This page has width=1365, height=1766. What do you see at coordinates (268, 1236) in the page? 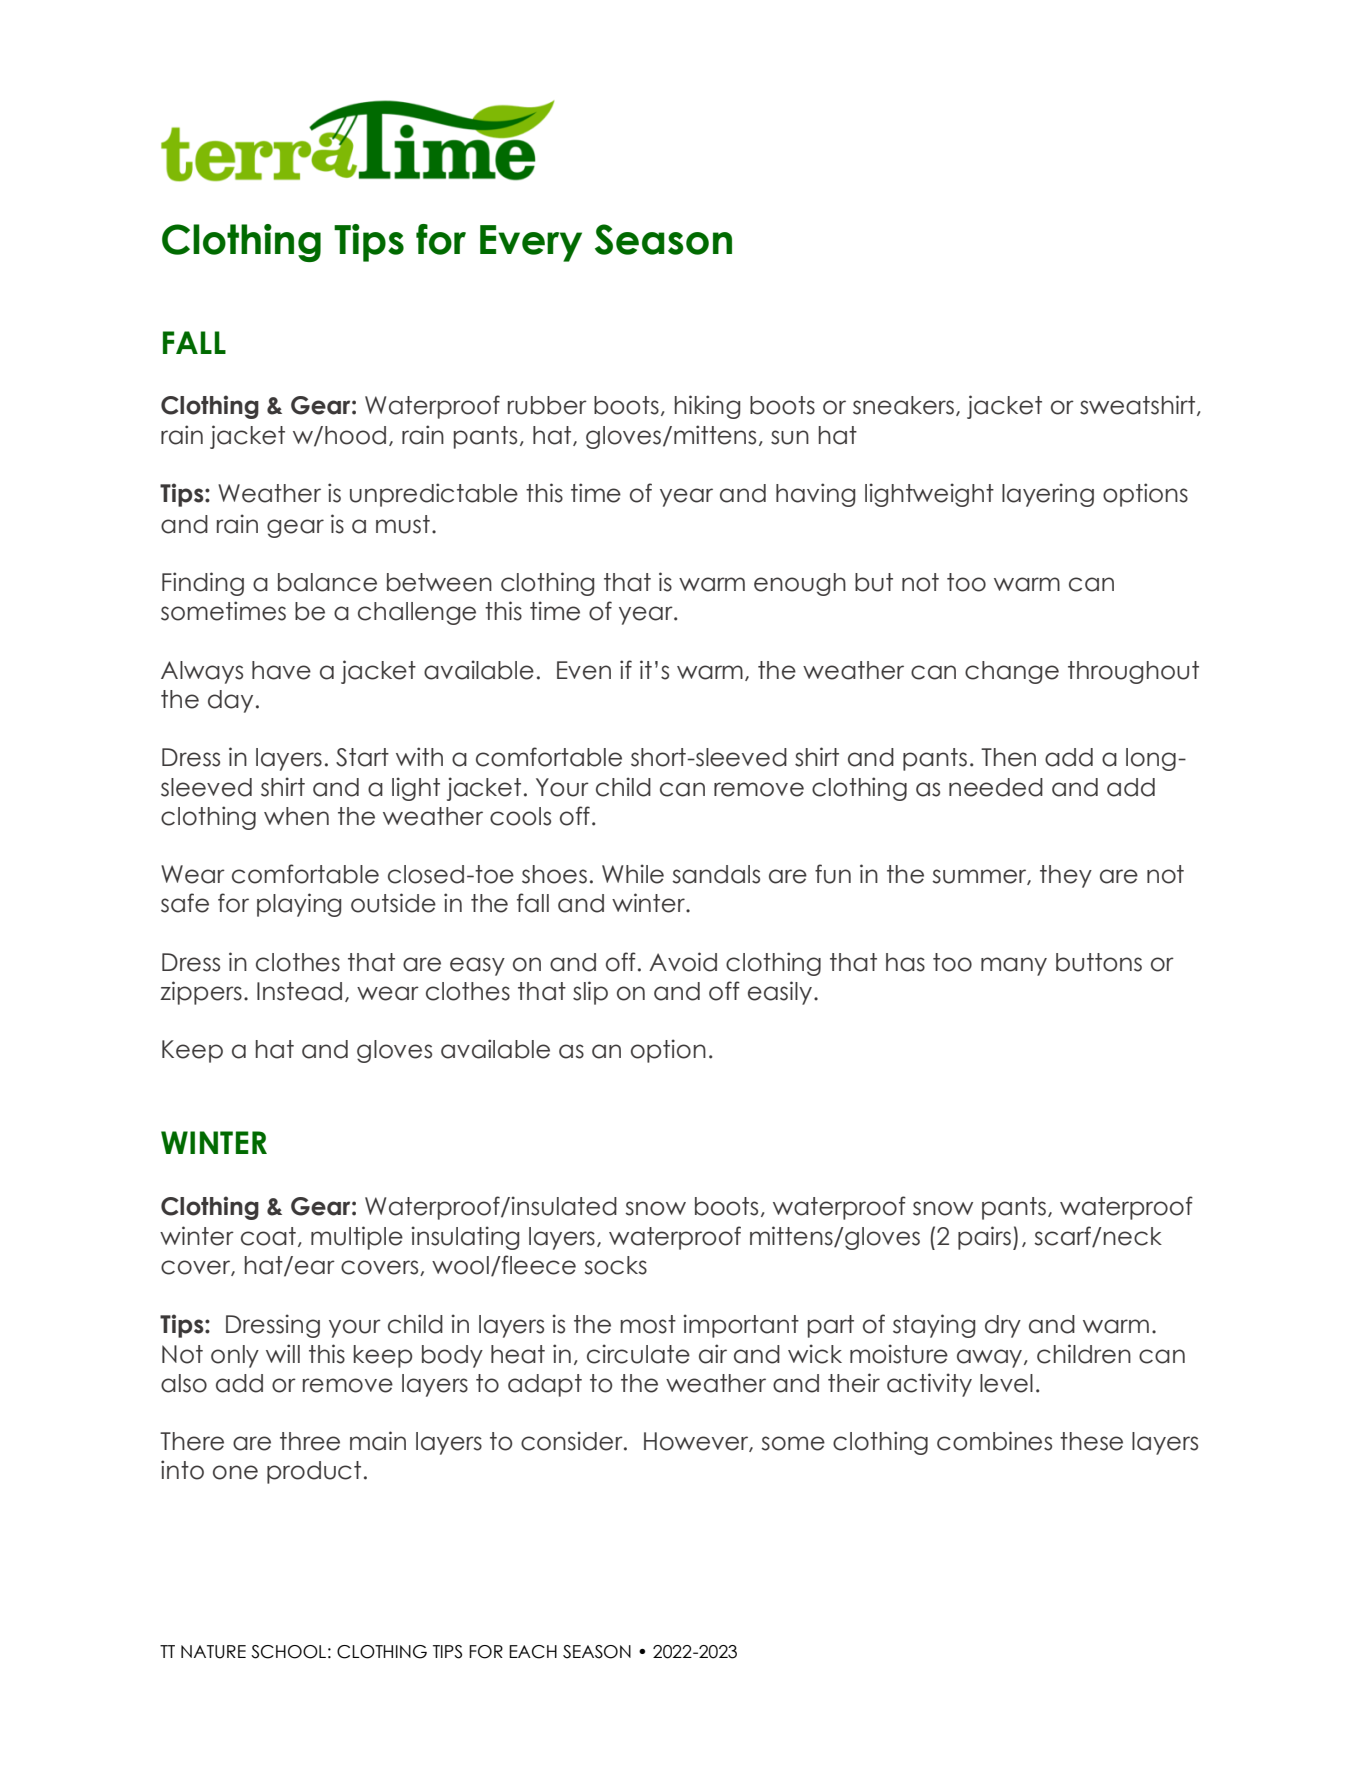
I see `coat` at bounding box center [268, 1236].
